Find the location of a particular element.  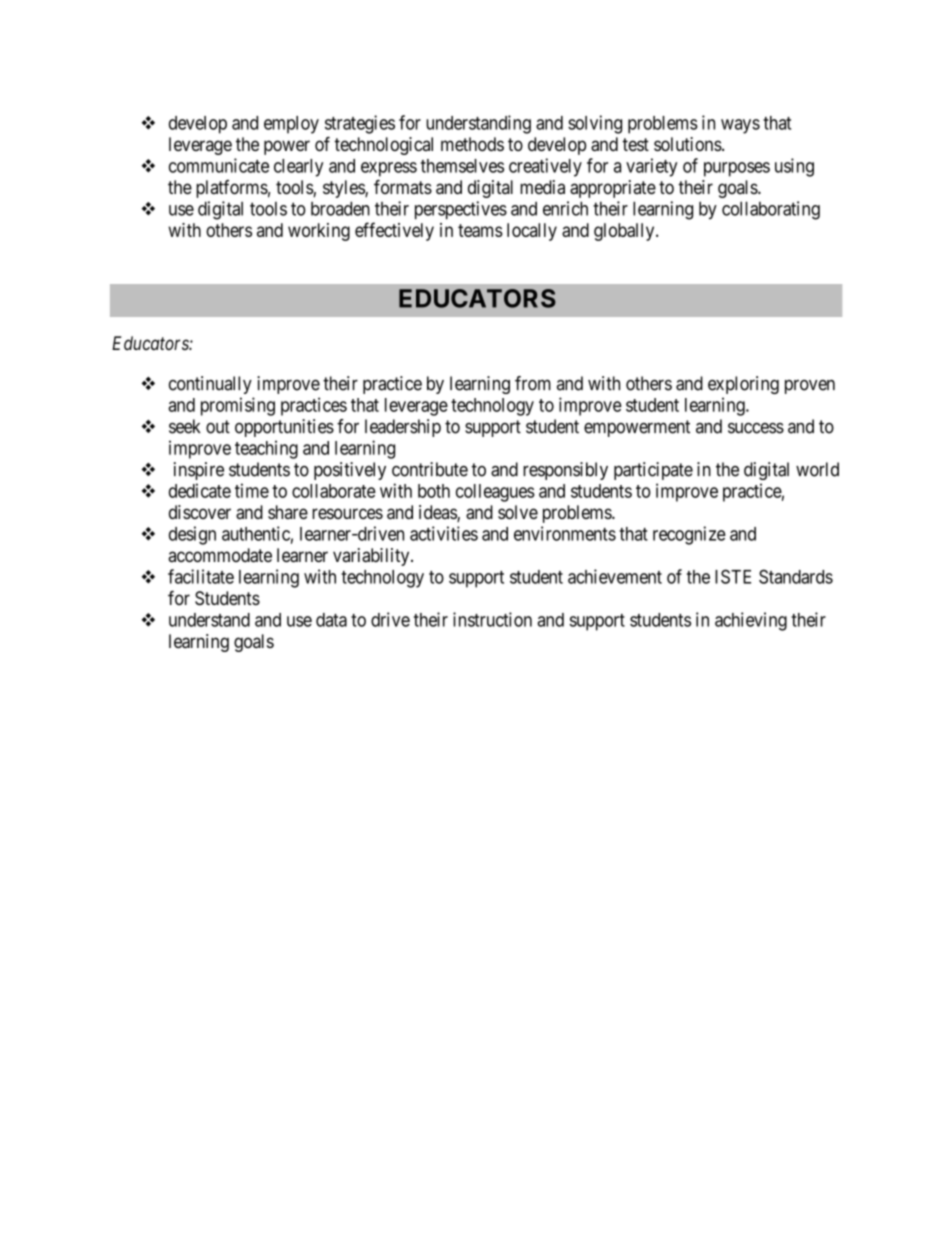

world is located at coordinates (817, 469).
